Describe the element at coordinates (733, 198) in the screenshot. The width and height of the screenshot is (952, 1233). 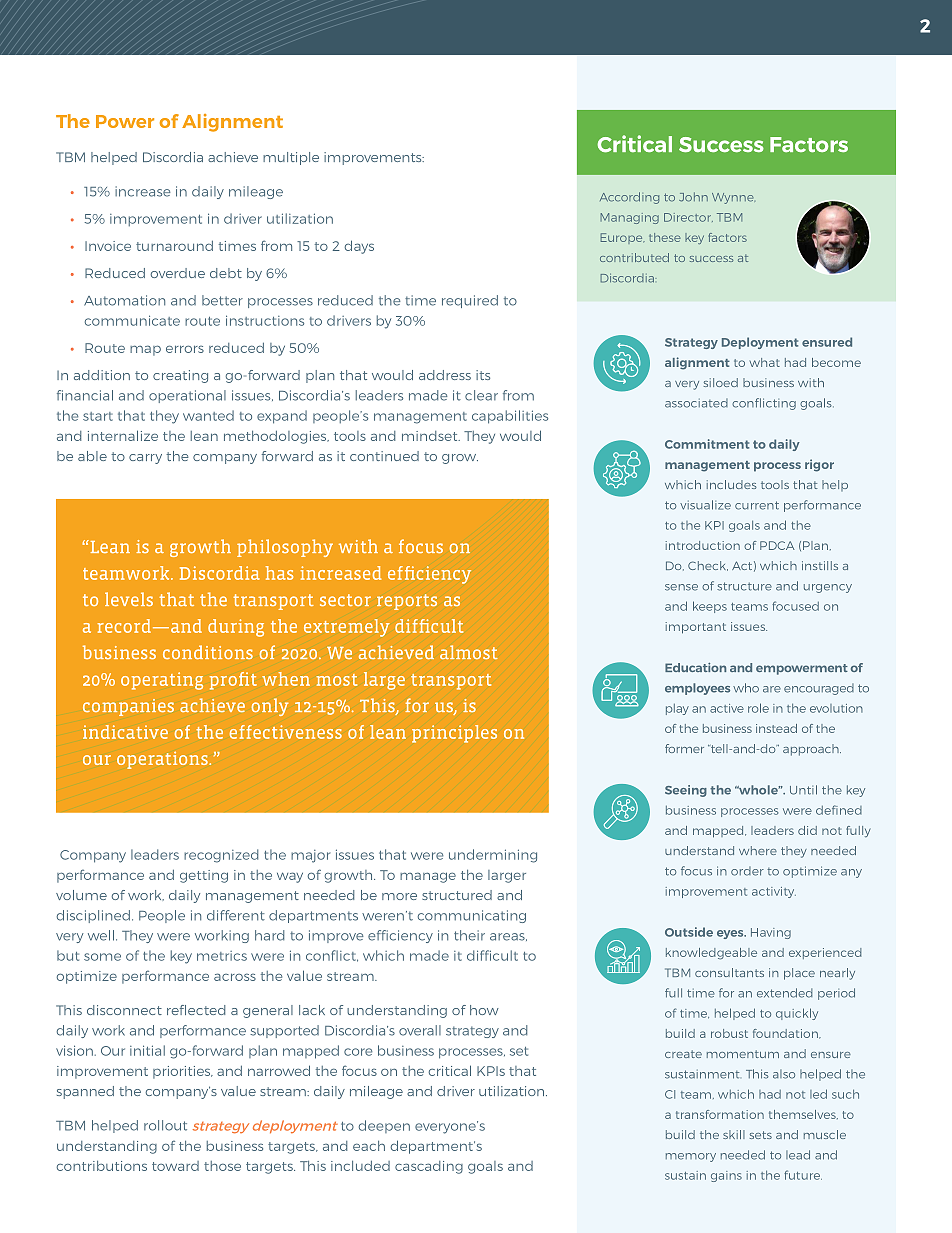
I see `Wynne` at that location.
